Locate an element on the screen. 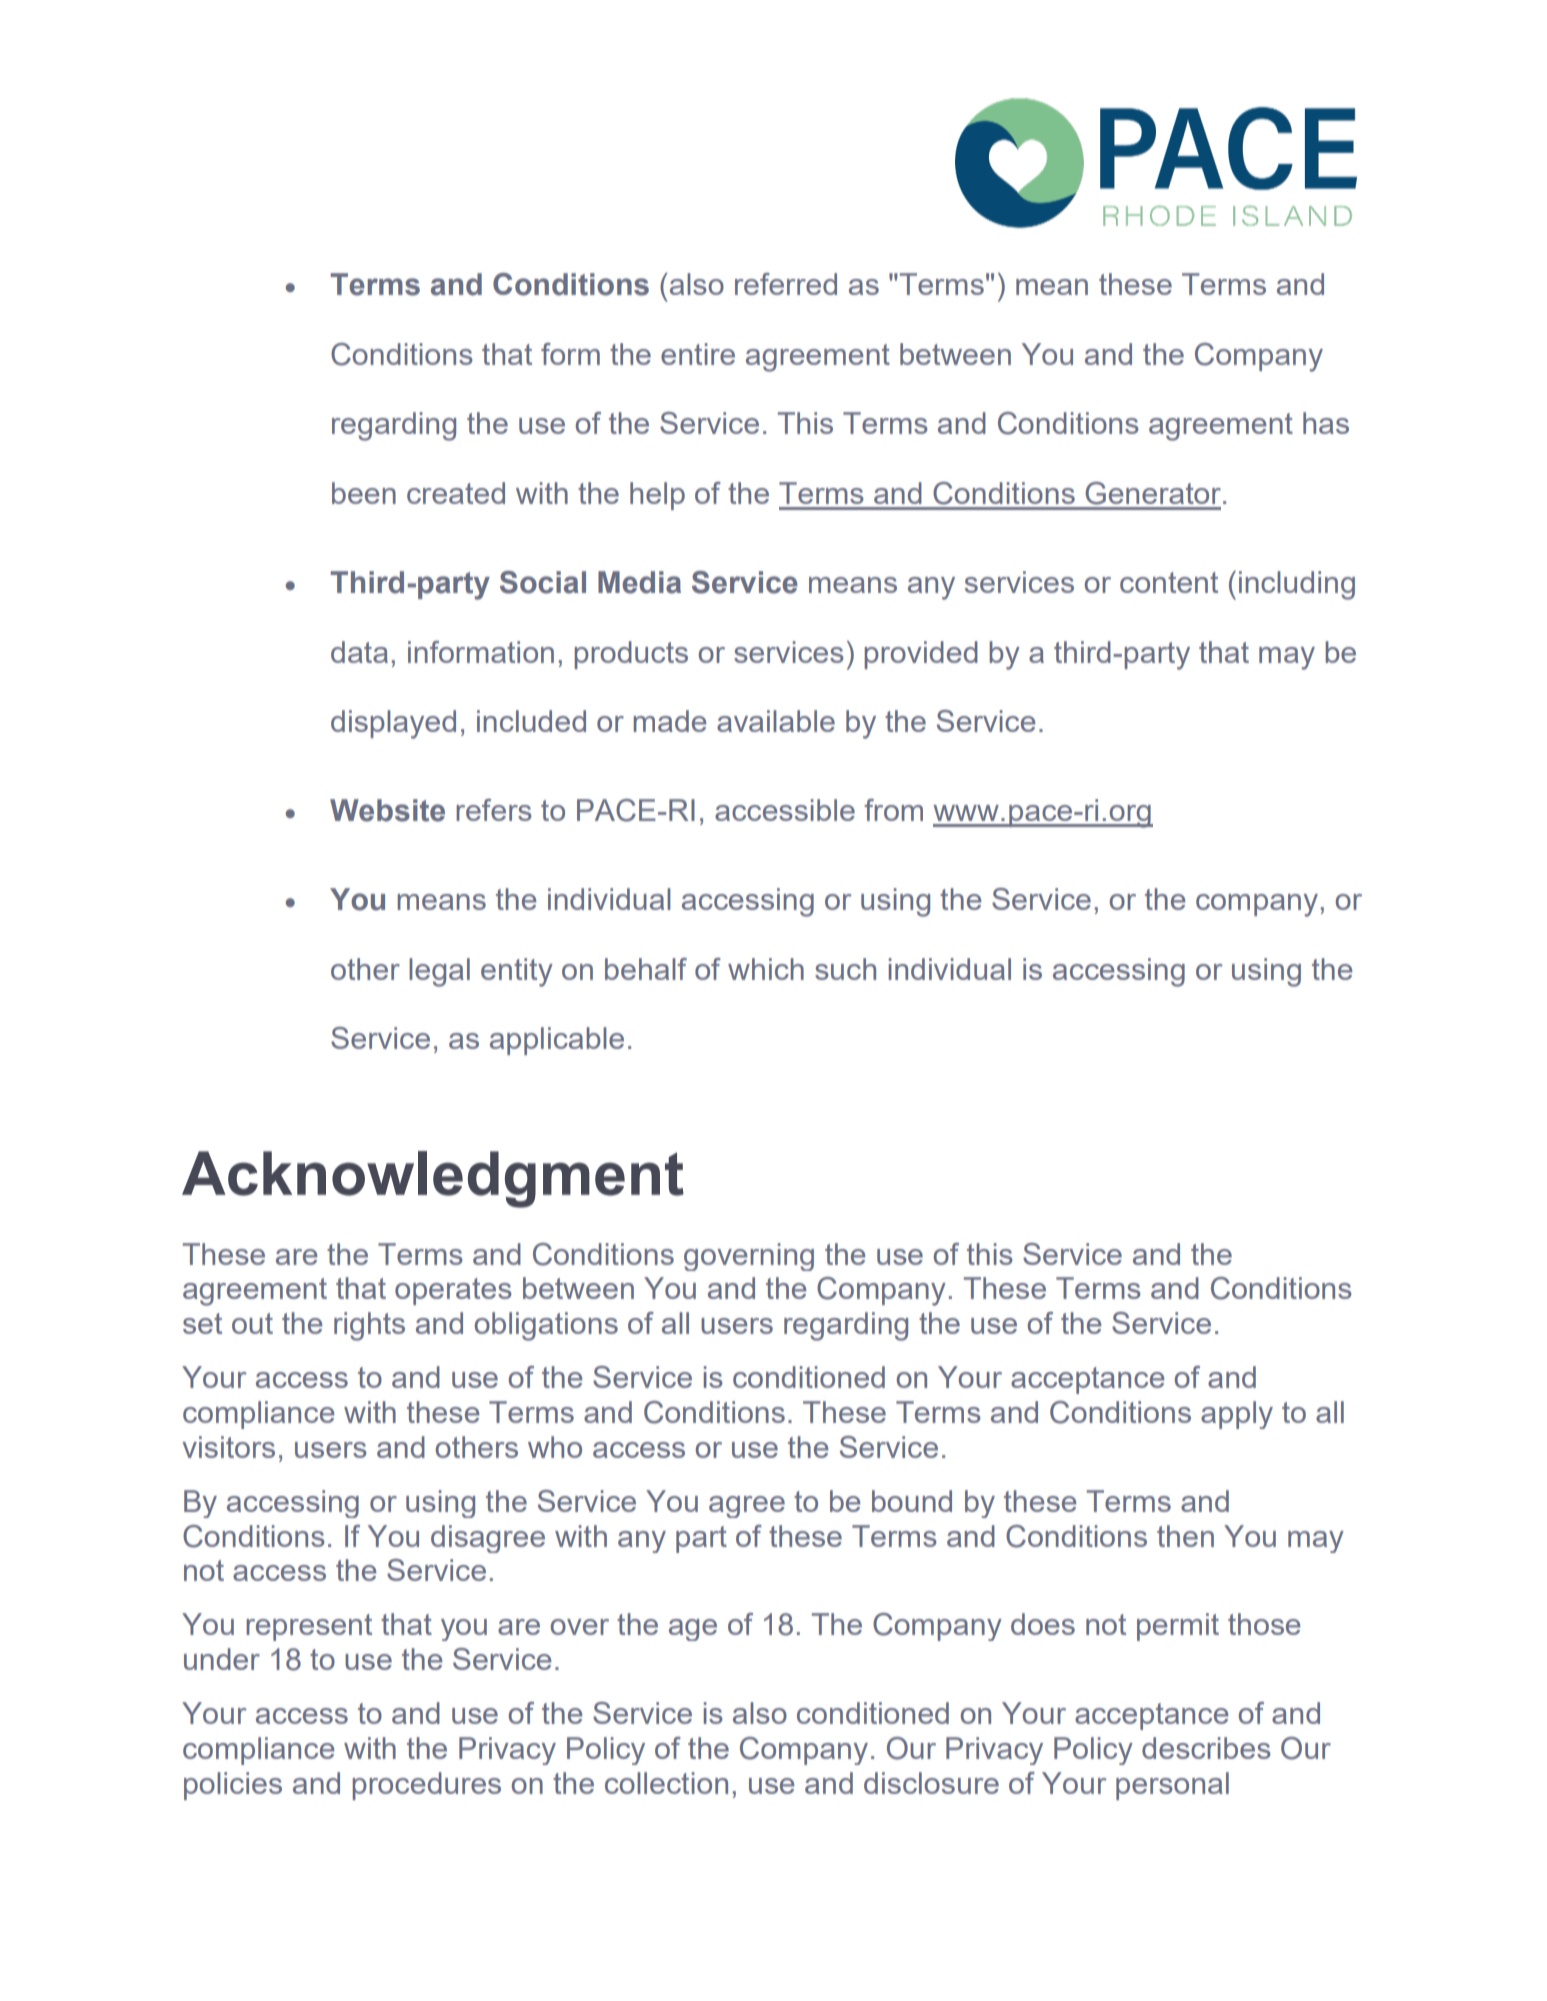 The height and width of the screenshot is (2001, 1547). been is located at coordinates (364, 493).
